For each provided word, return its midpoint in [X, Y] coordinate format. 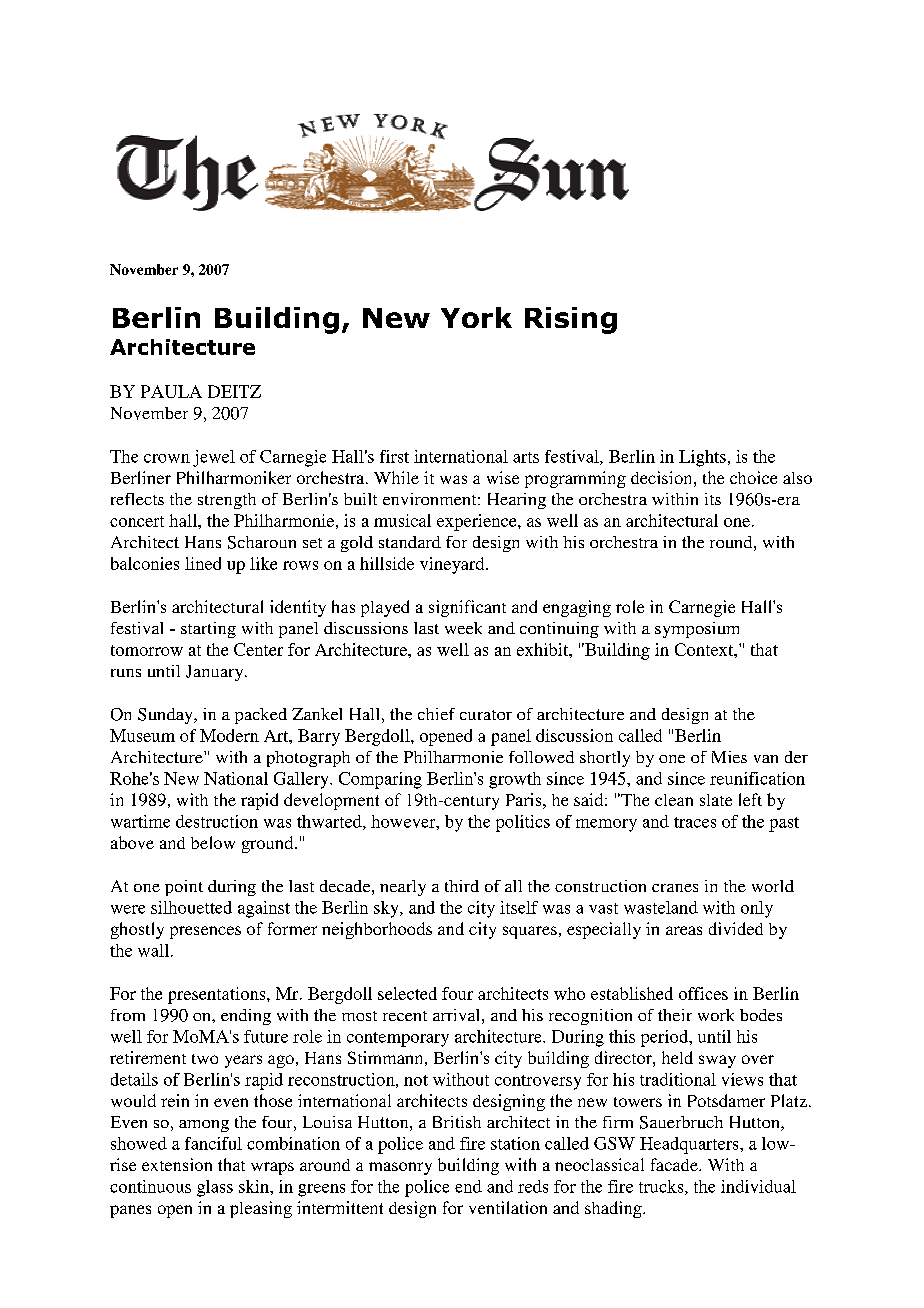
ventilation [508, 1207]
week [463, 628]
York [476, 317]
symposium [697, 630]
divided [736, 928]
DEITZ [234, 391]
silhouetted [191, 907]
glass [215, 1188]
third [462, 886]
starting [208, 630]
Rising [571, 320]
